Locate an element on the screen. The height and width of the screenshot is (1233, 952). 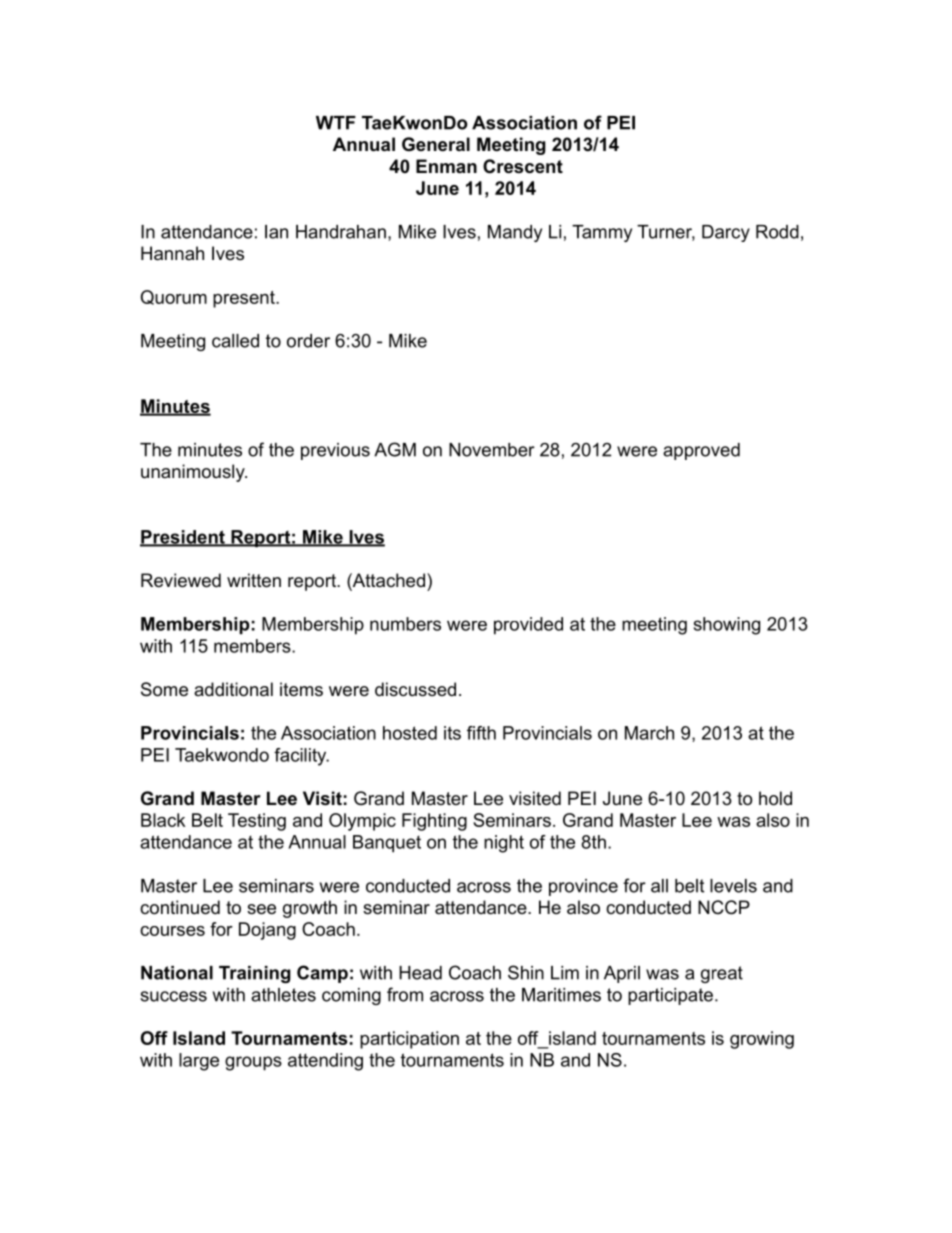
growing is located at coordinates (762, 1040).
